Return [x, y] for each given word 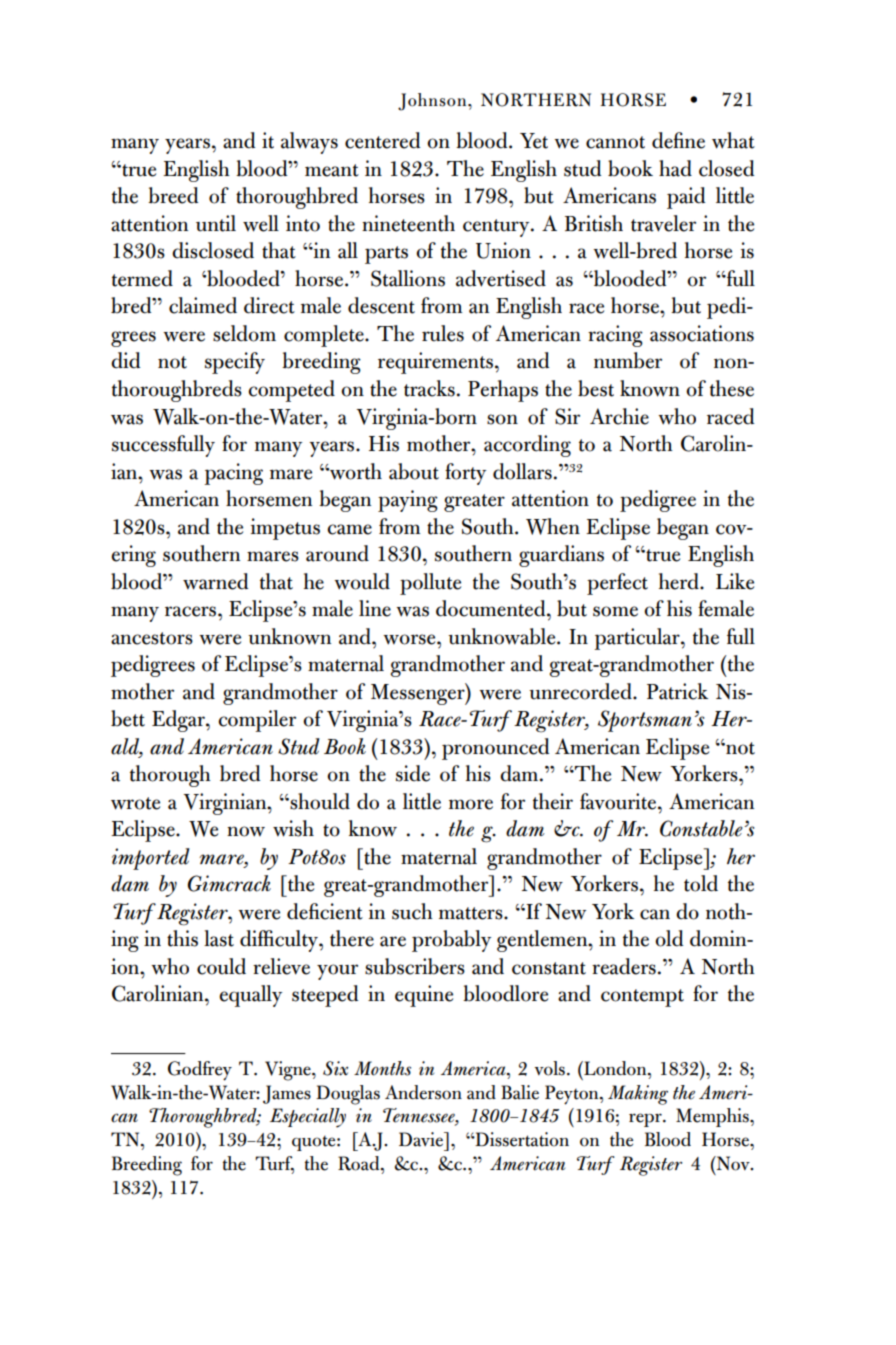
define [678, 140]
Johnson [433, 102]
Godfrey [200, 1071]
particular [638, 639]
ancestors [152, 638]
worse [410, 639]
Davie [422, 1139]
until [216, 223]
